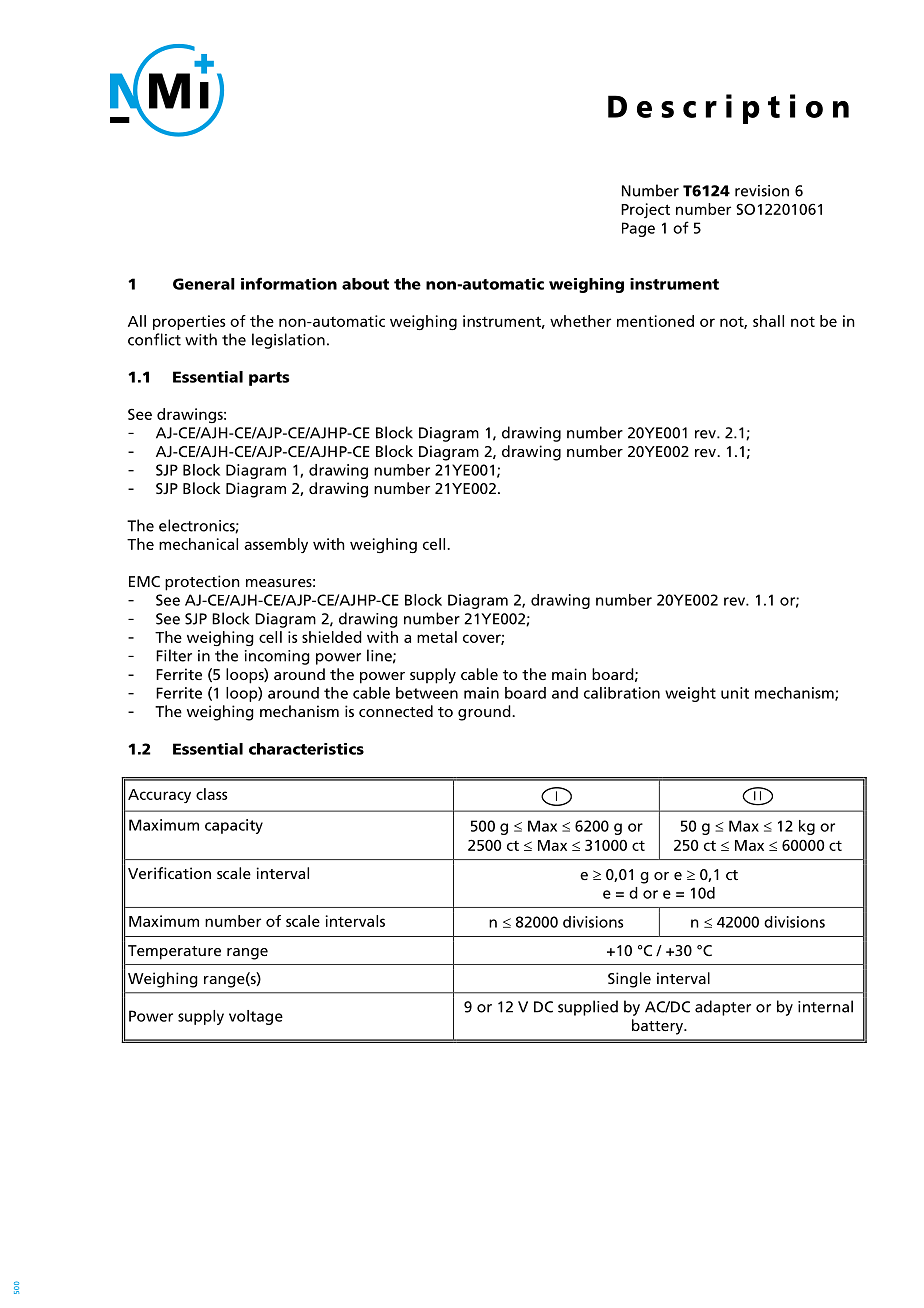 This image has width=924, height=1308. Describe the element at coordinates (735, 693) in the image. I see `unit` at that location.
